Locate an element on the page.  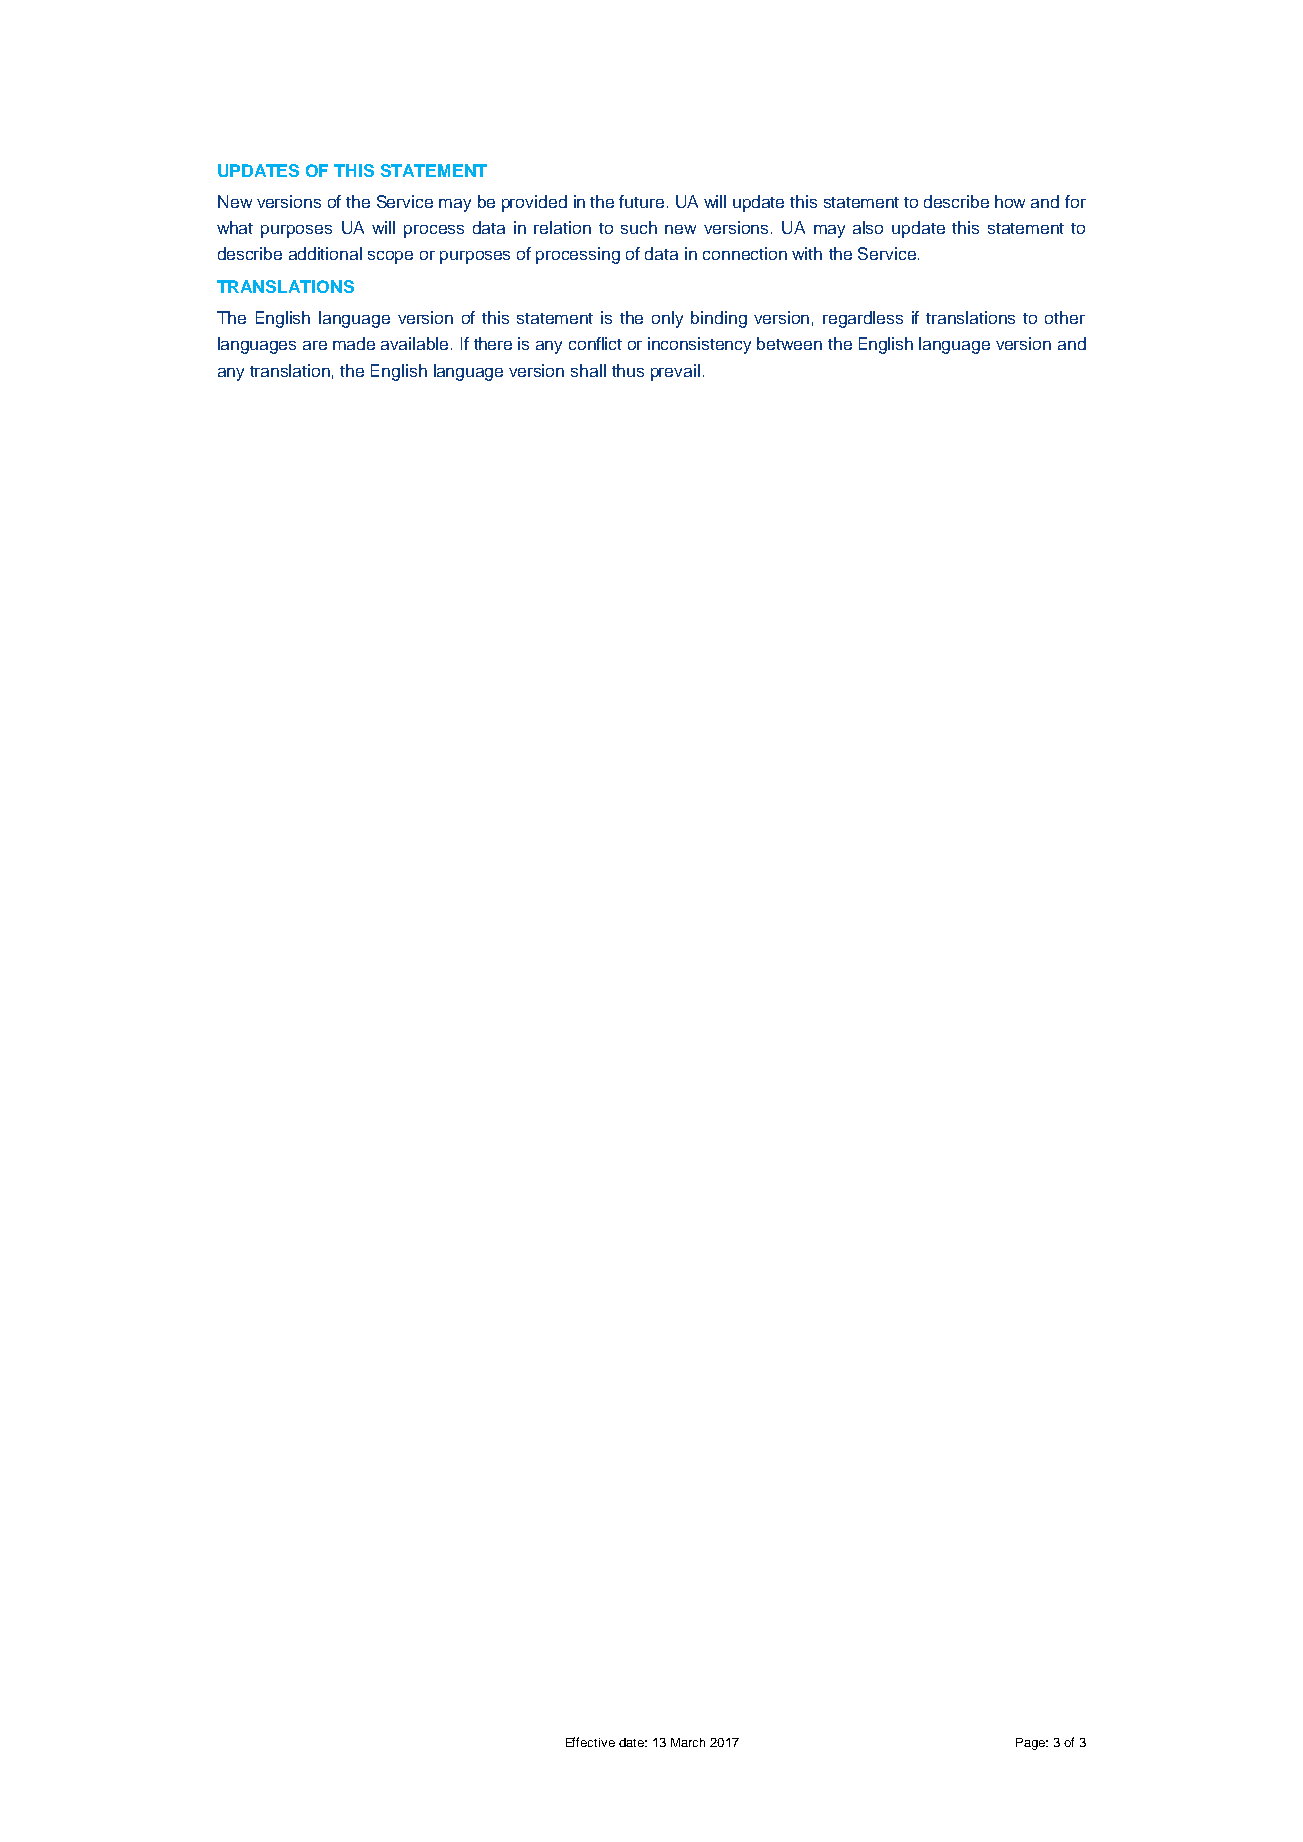
additional is located at coordinates (325, 253).
